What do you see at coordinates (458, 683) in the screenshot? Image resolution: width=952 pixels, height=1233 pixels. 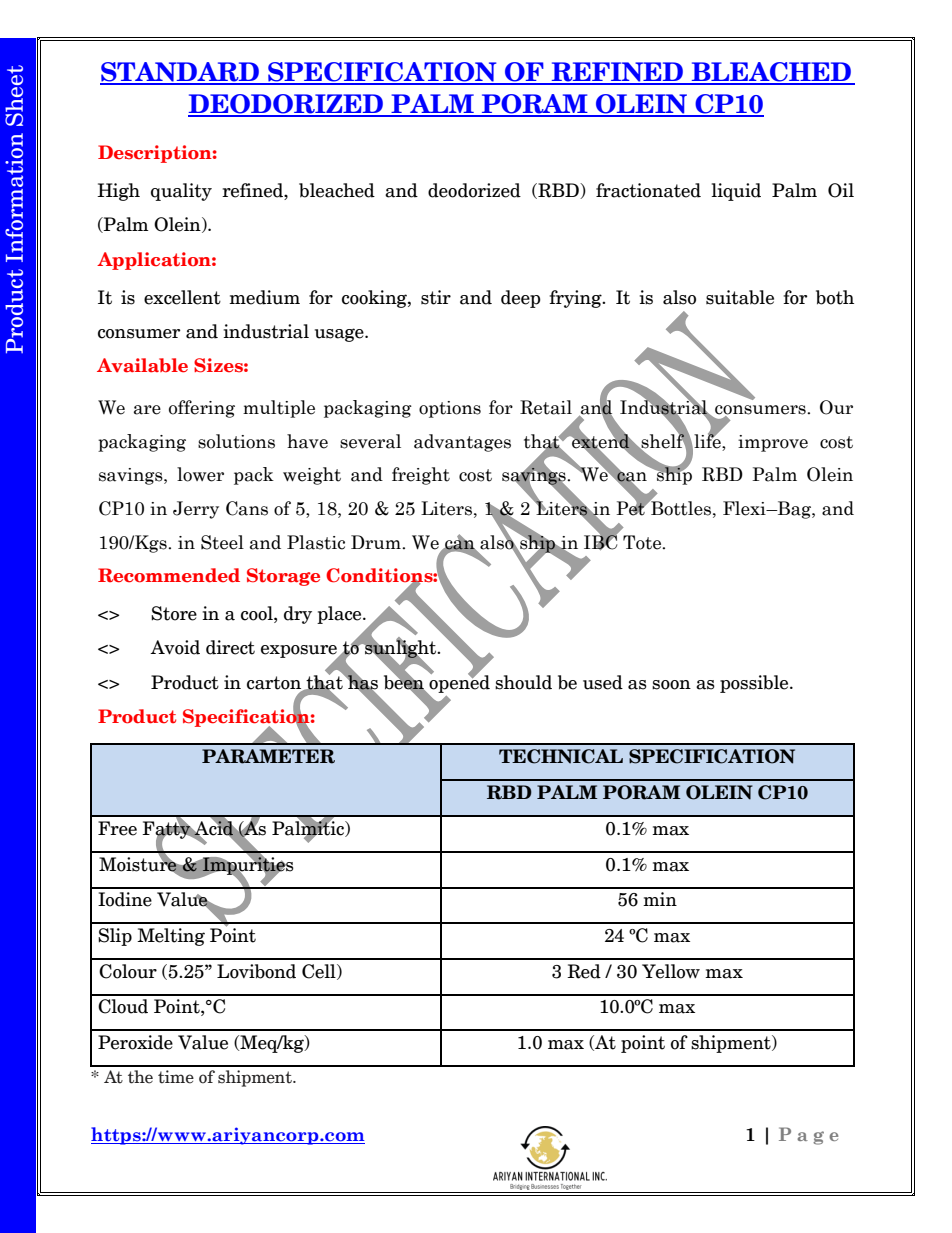 I see `opened` at bounding box center [458, 683].
